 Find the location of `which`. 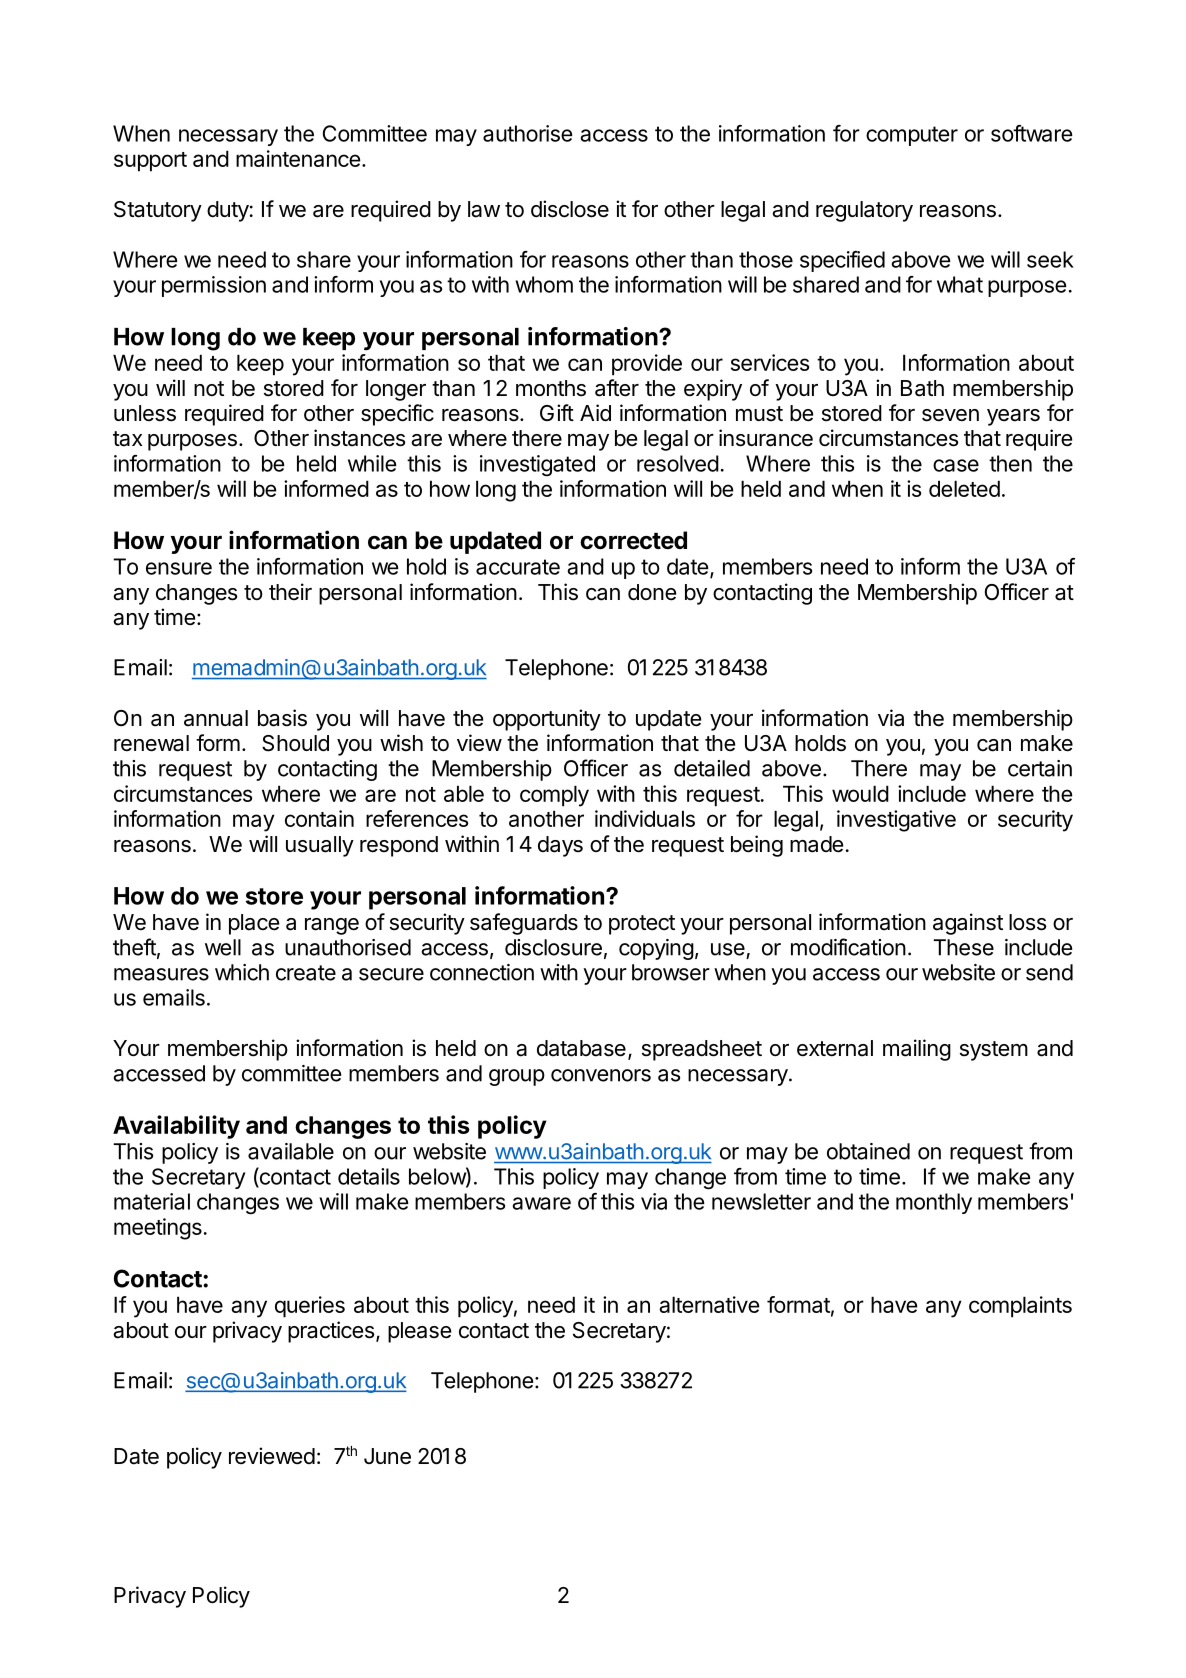

which is located at coordinates (242, 972).
